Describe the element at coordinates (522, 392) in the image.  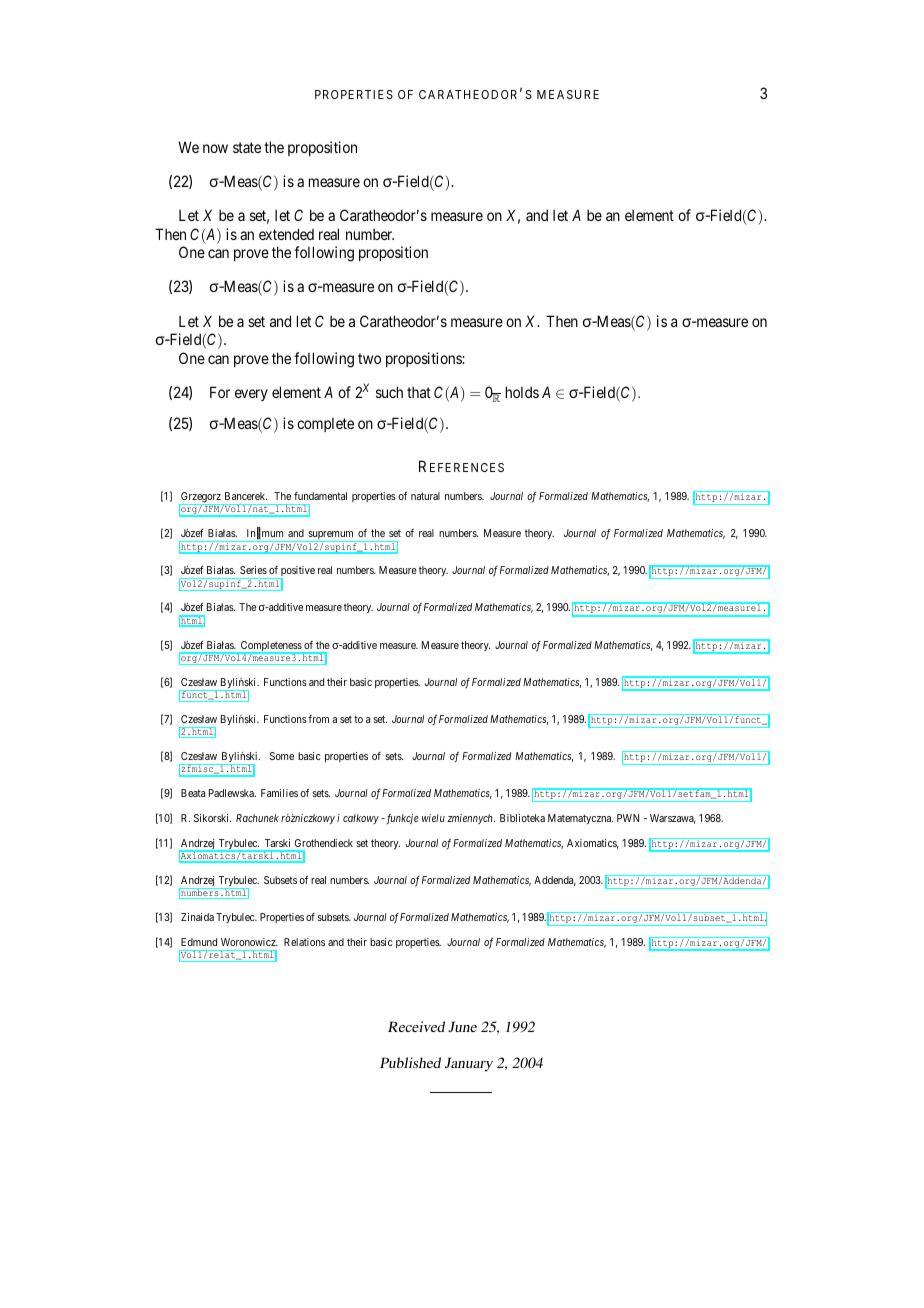
I see `holds` at that location.
